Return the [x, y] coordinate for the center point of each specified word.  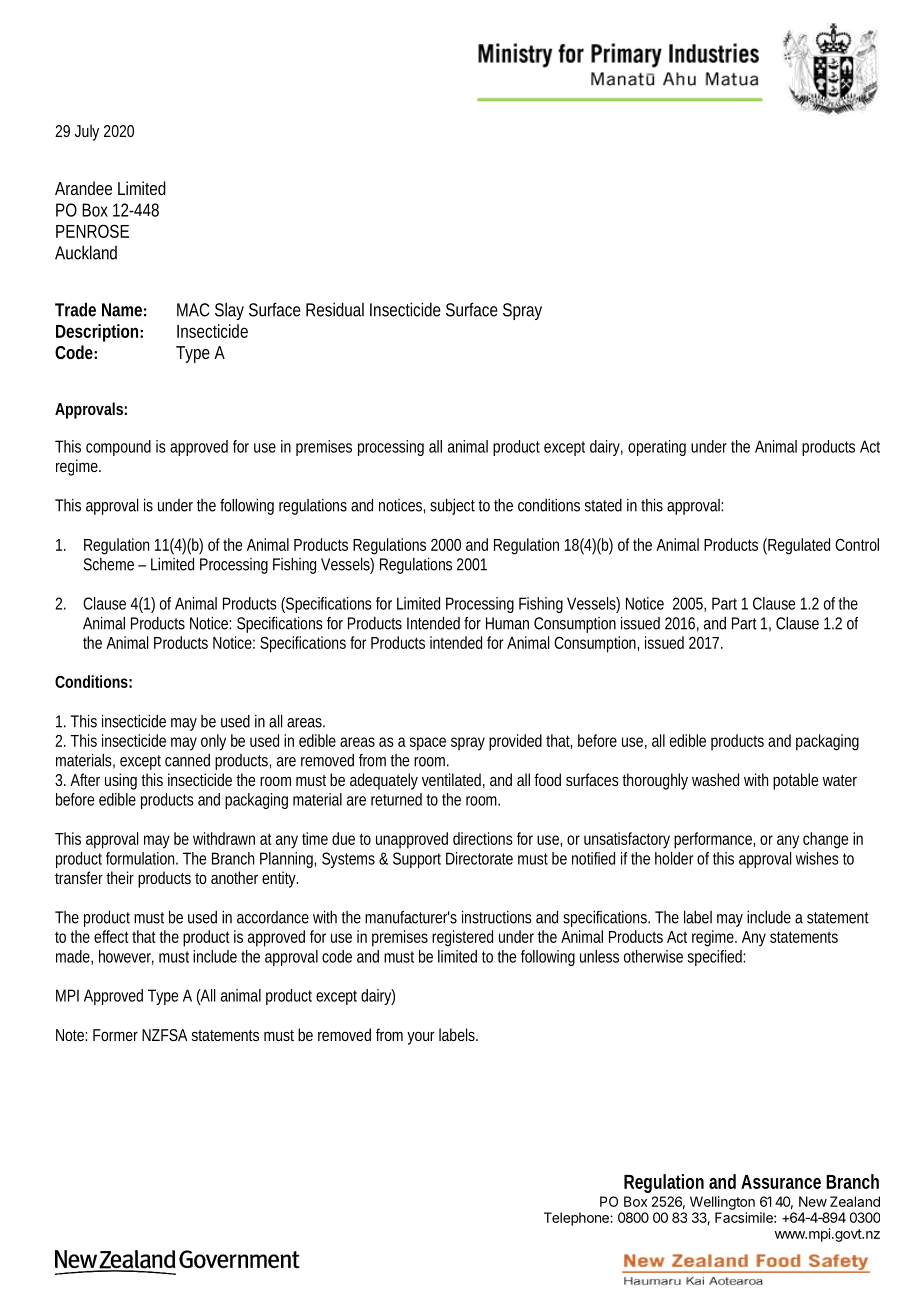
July [87, 132]
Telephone [577, 1219]
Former [115, 1035]
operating [657, 448]
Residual [335, 309]
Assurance [781, 1182]
